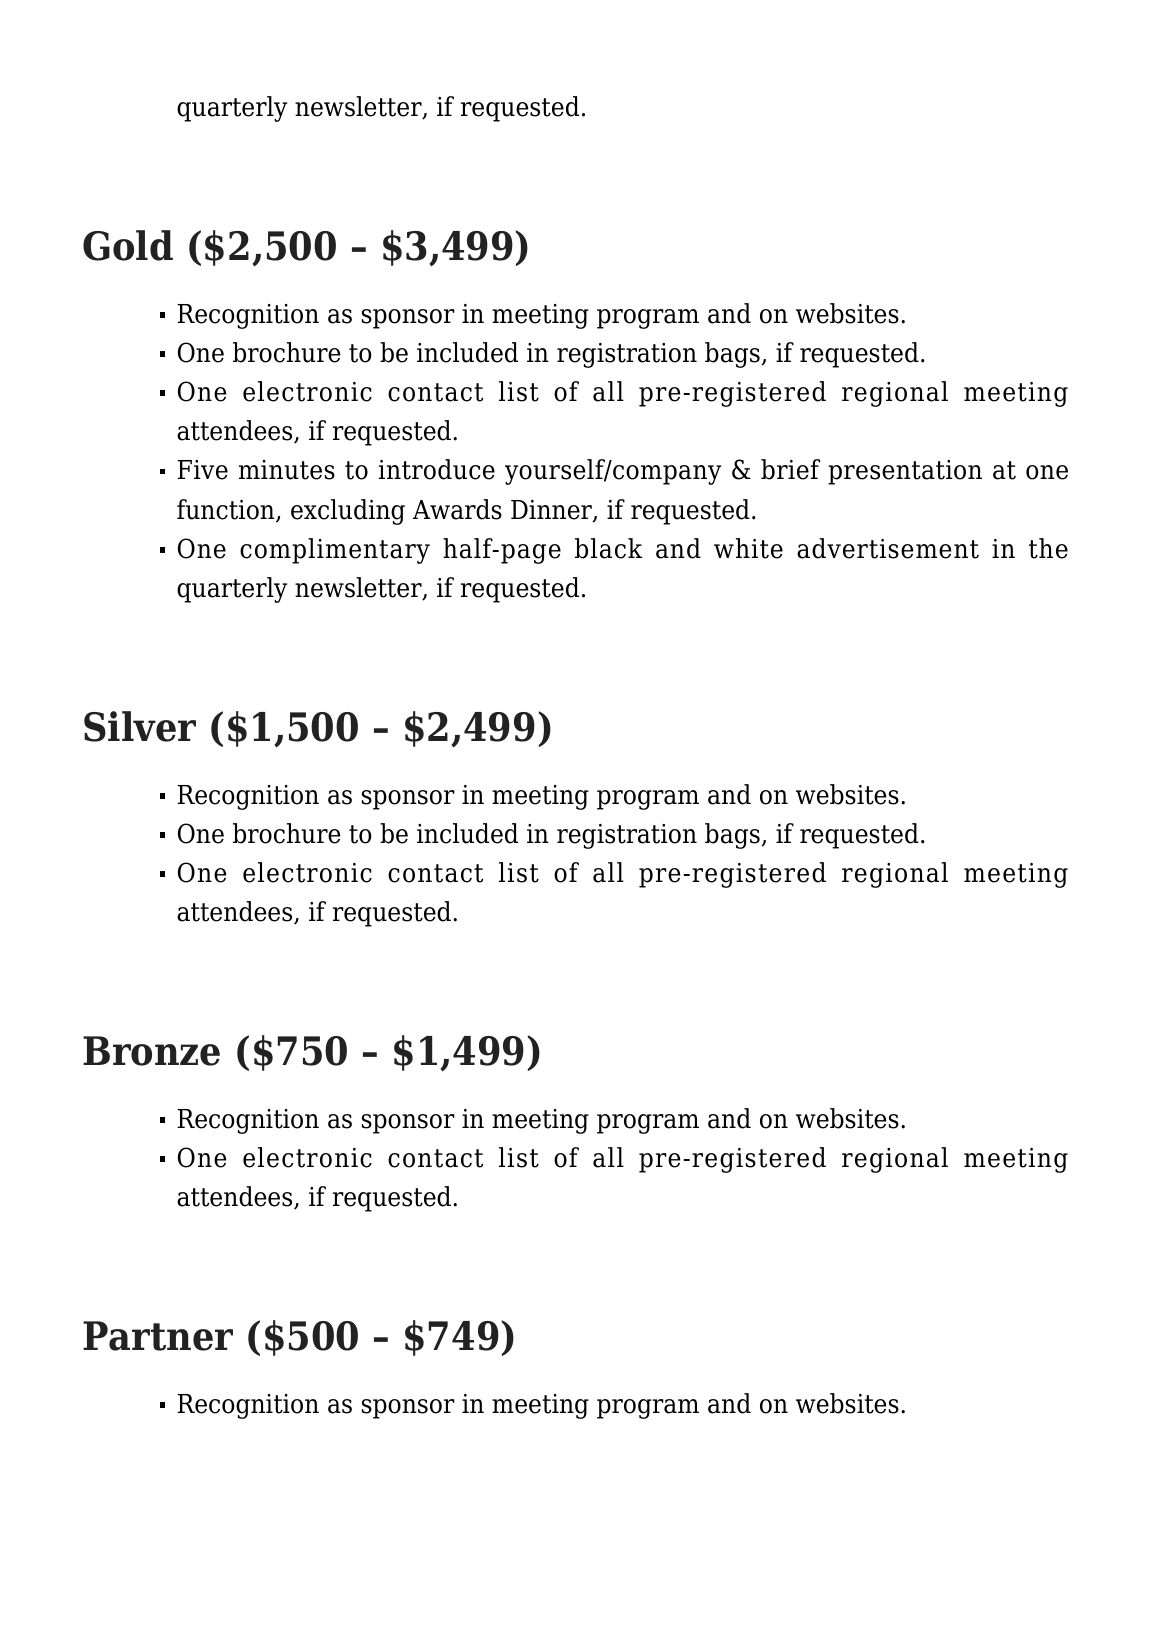  Describe the element at coordinates (888, 548) in the page. I see `advertisement` at that location.
